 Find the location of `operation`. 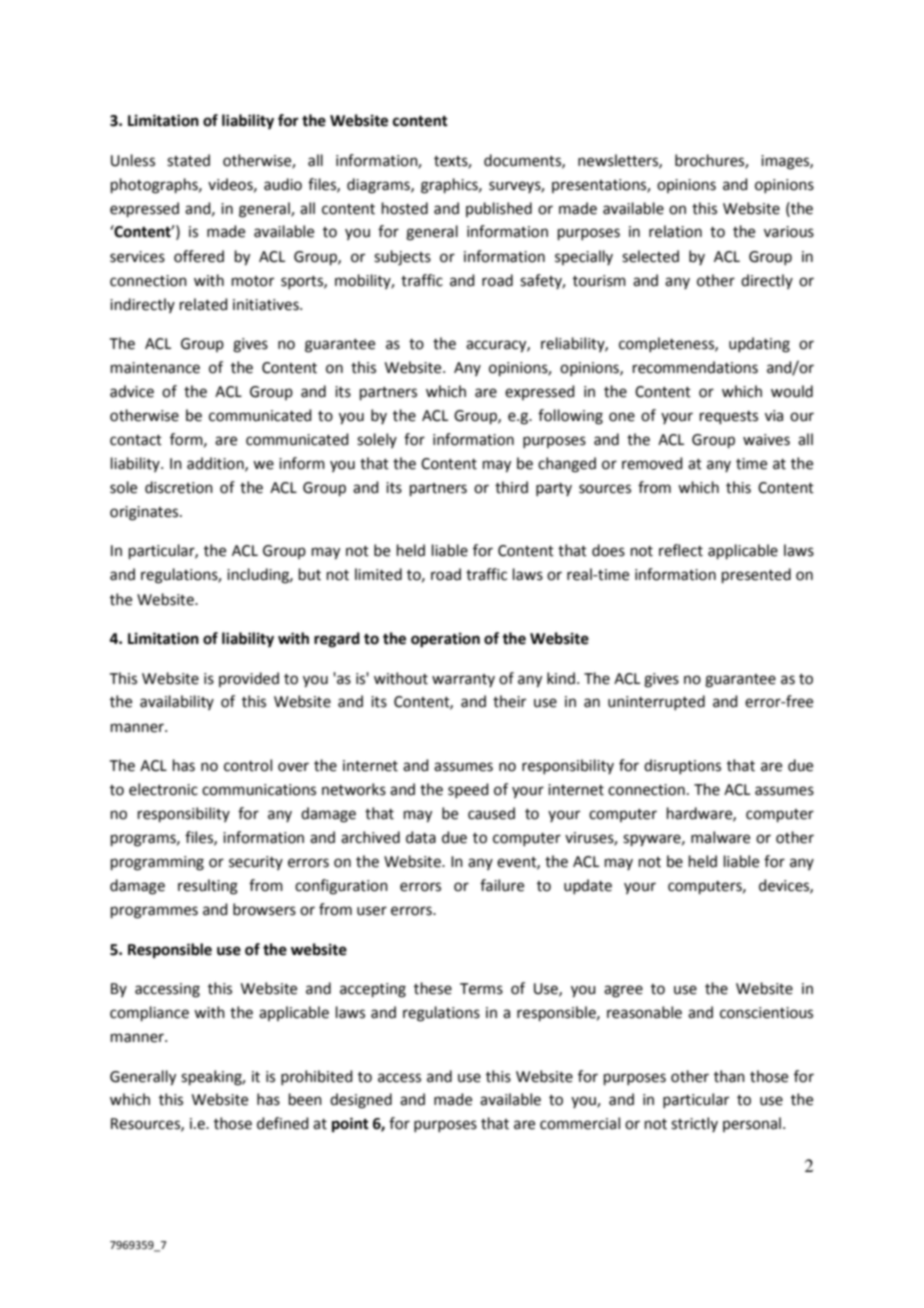

operation is located at coordinates (445, 640).
